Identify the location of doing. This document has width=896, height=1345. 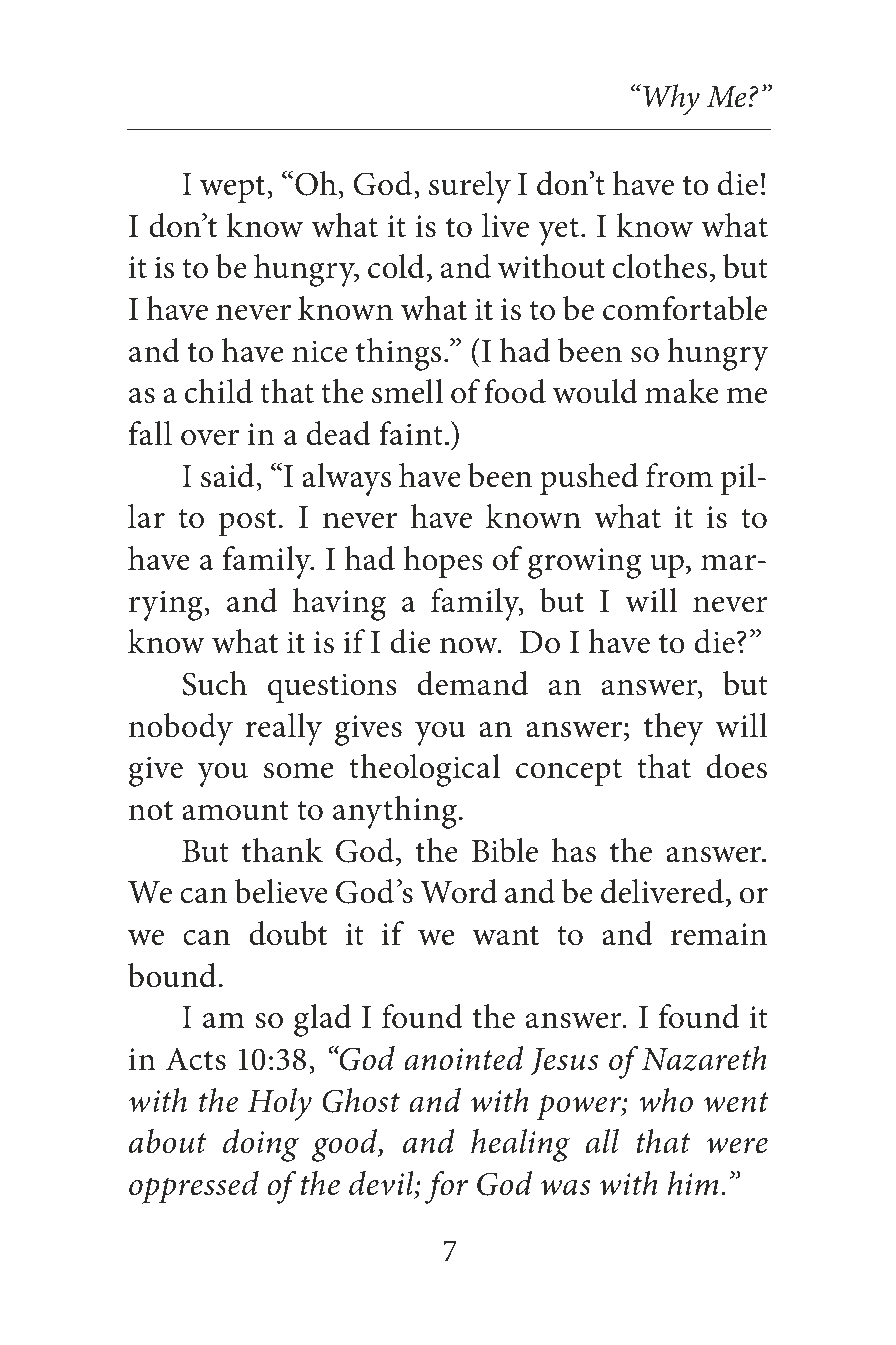
(261, 1145).
